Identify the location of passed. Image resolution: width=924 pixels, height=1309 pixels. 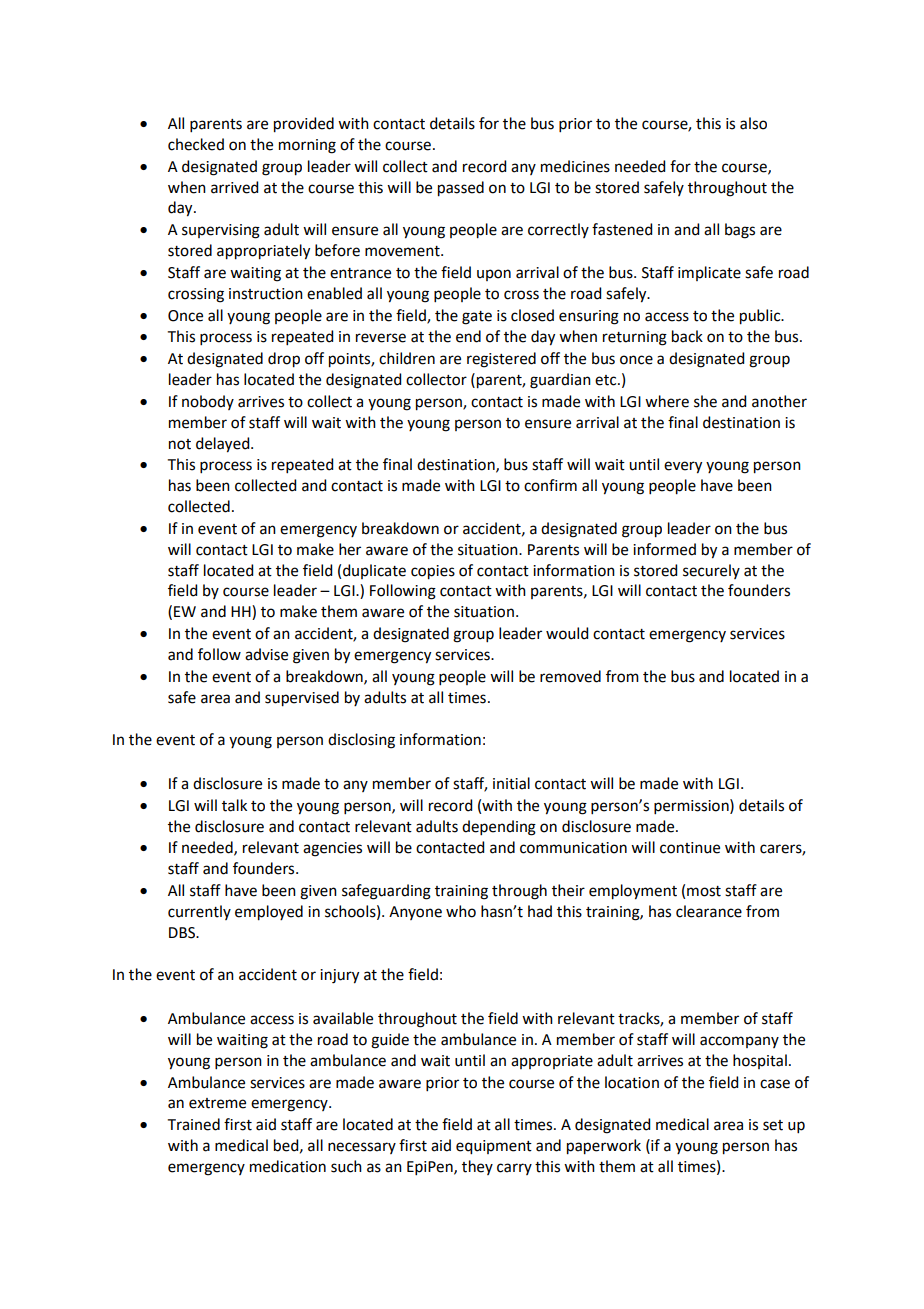
(461, 189).
